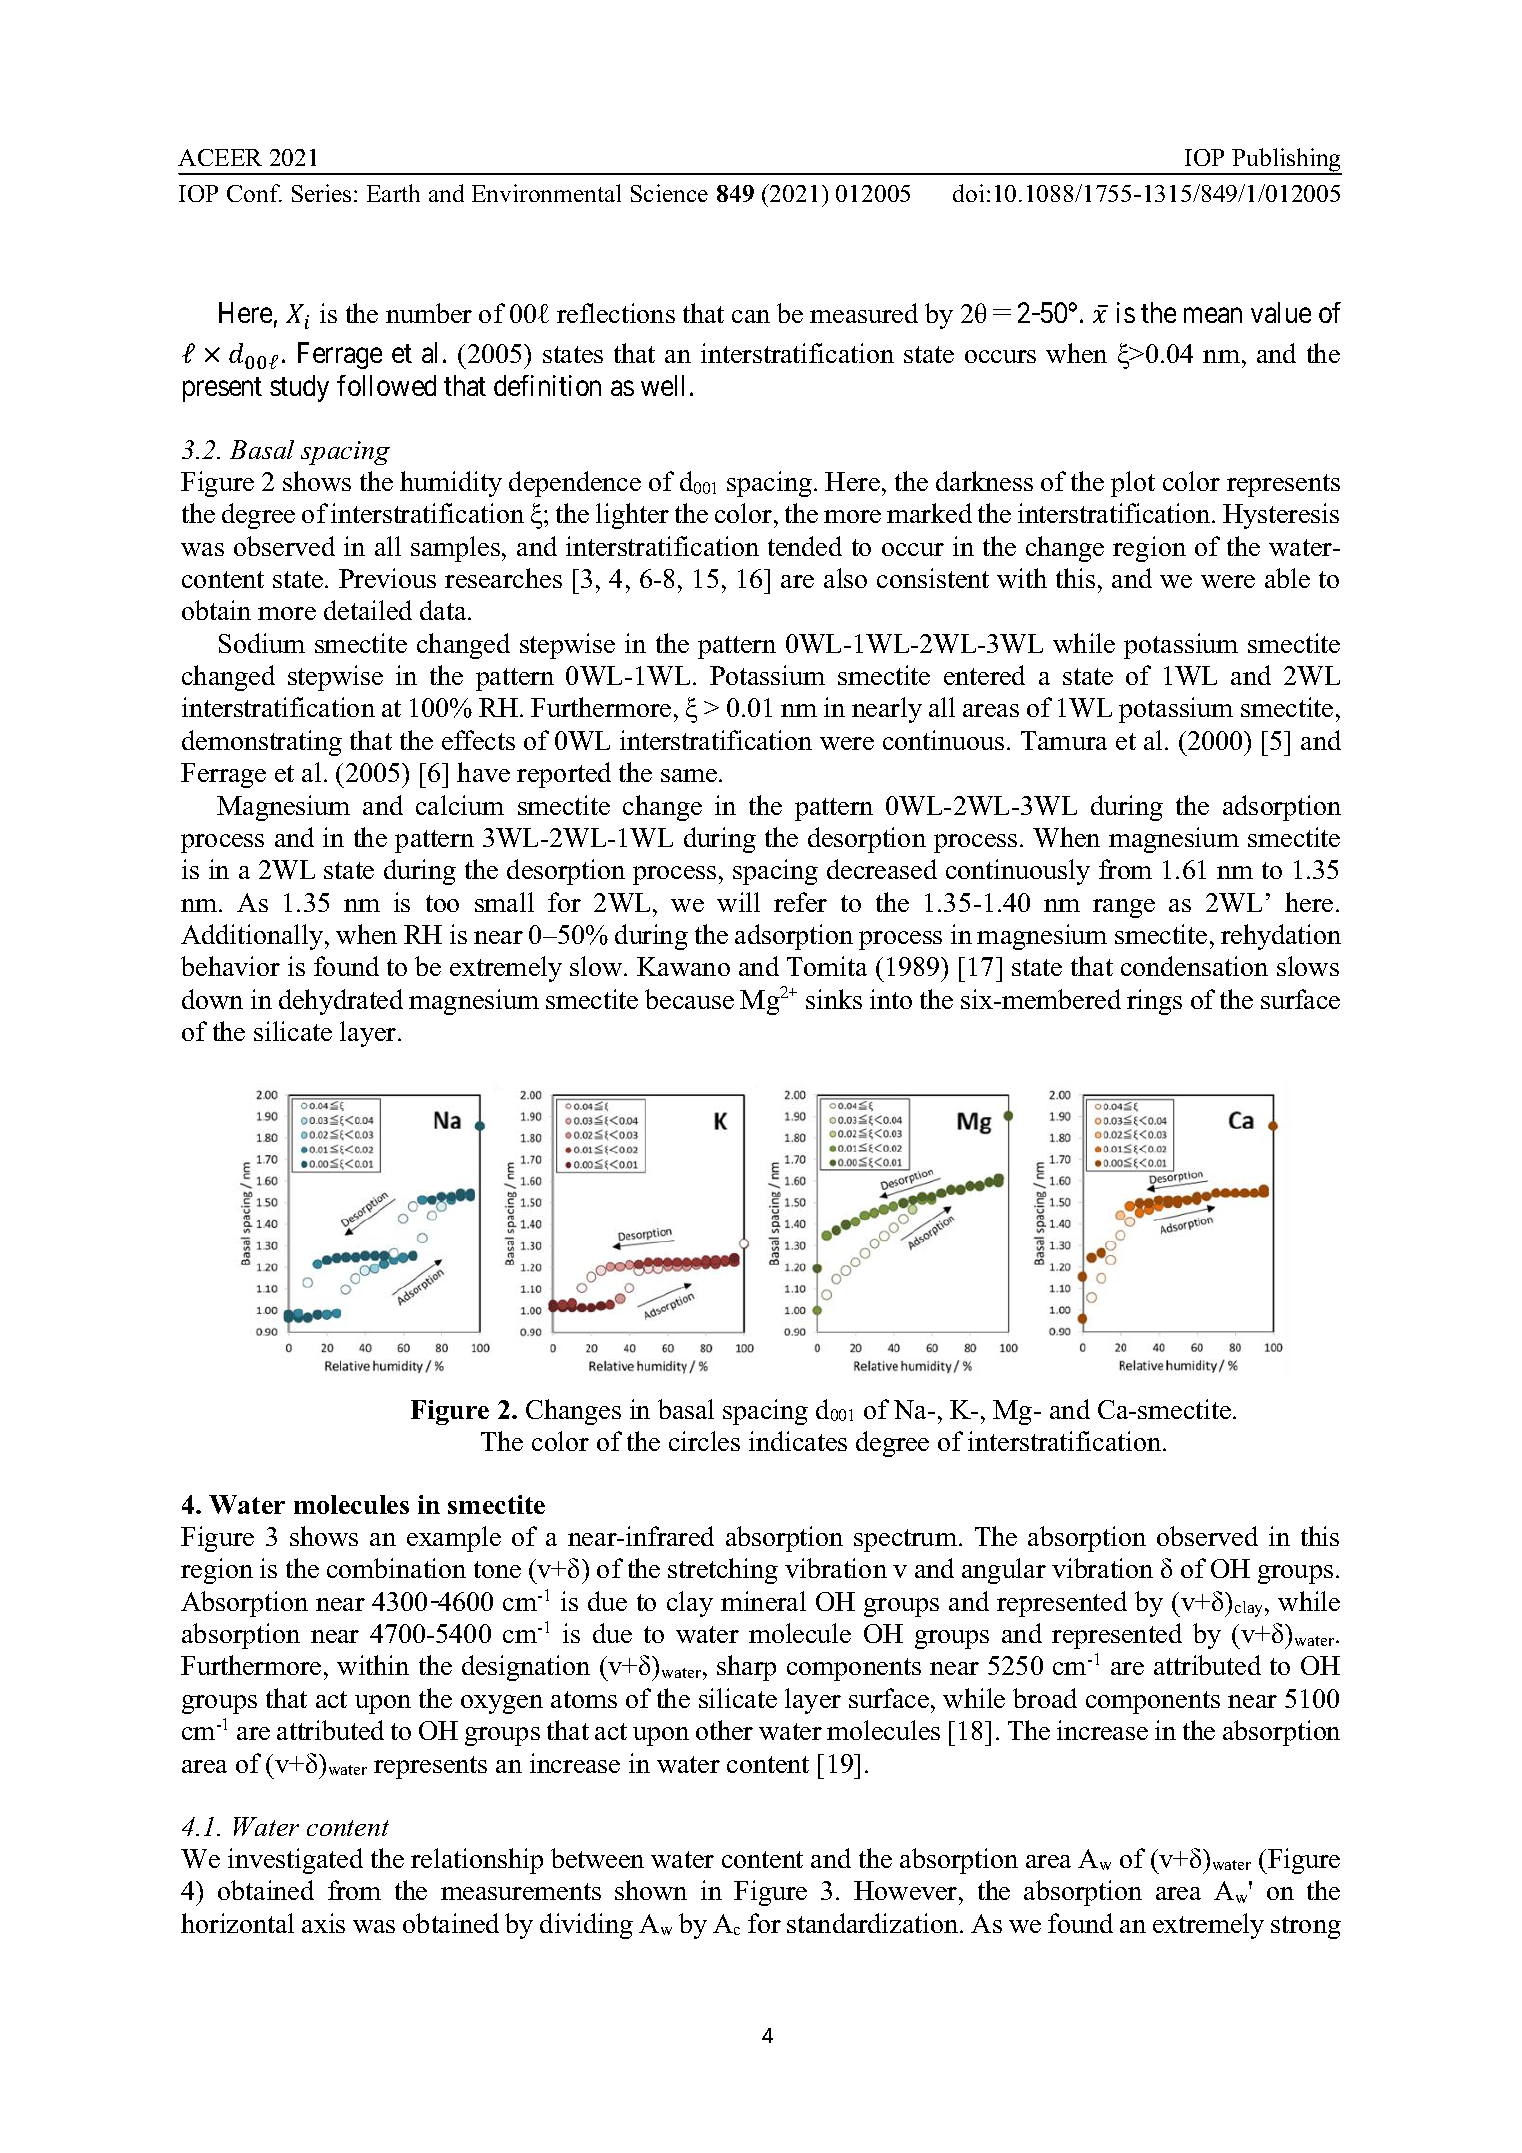 This screenshot has width=1522, height=2153. What do you see at coordinates (1004, 1571) in the screenshot?
I see `angular` at bounding box center [1004, 1571].
